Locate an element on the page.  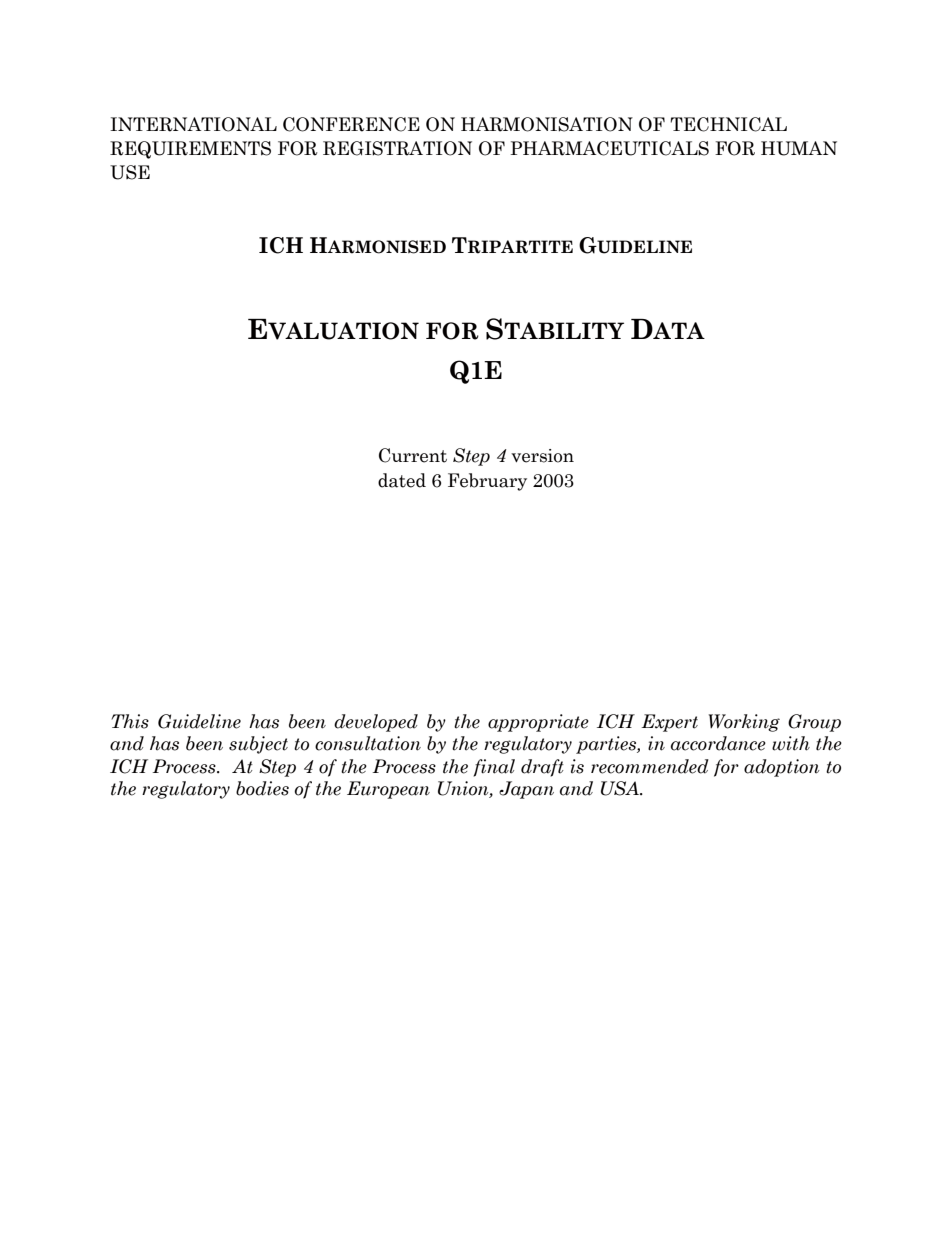
bodies is located at coordinates (262, 788).
